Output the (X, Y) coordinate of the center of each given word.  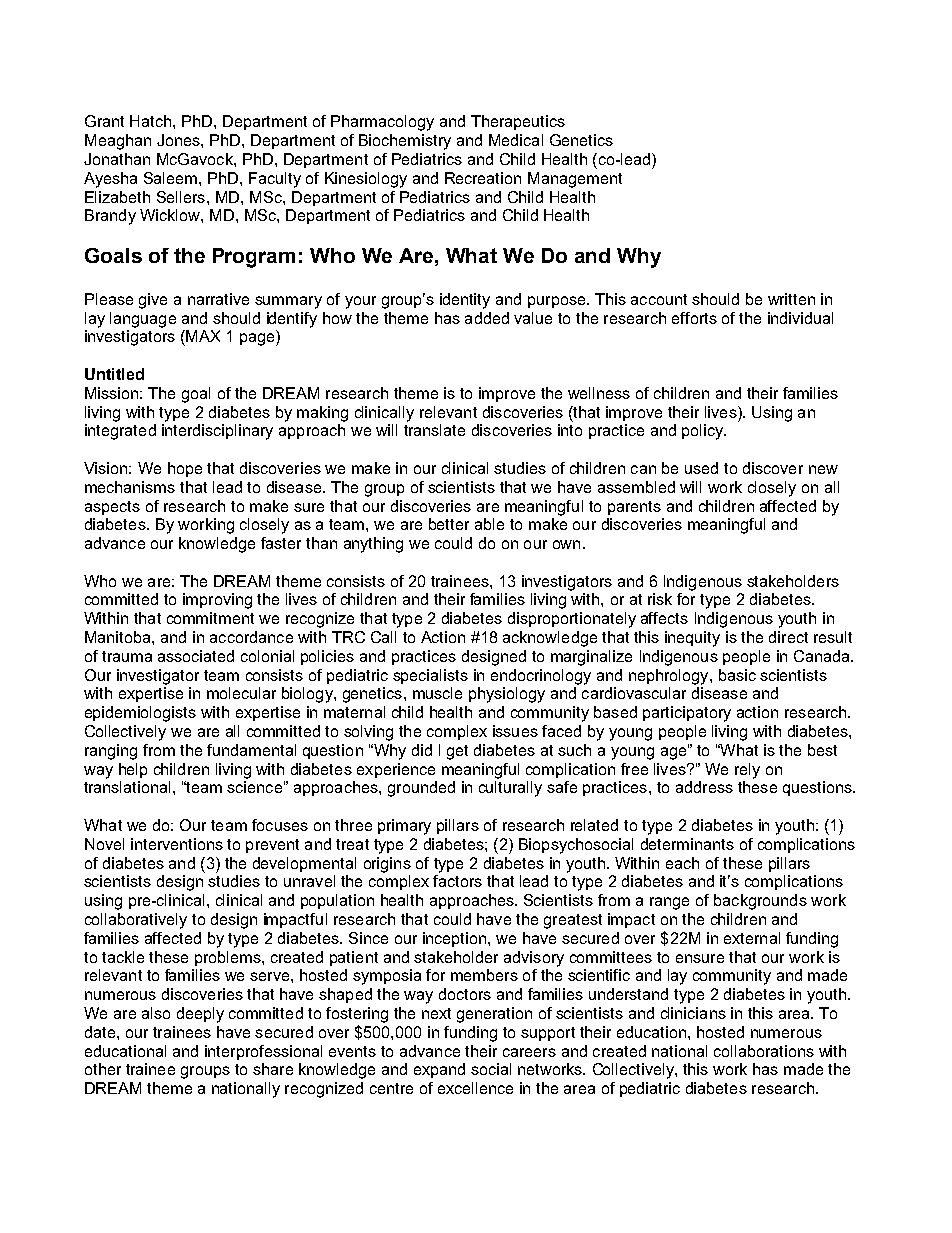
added (487, 318)
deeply (200, 1015)
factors (457, 881)
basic (737, 675)
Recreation (483, 178)
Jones (179, 140)
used (701, 468)
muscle (437, 693)
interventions (177, 844)
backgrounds (760, 902)
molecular (241, 693)
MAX (202, 336)
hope (185, 469)
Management (575, 180)
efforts (694, 318)
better (449, 524)
